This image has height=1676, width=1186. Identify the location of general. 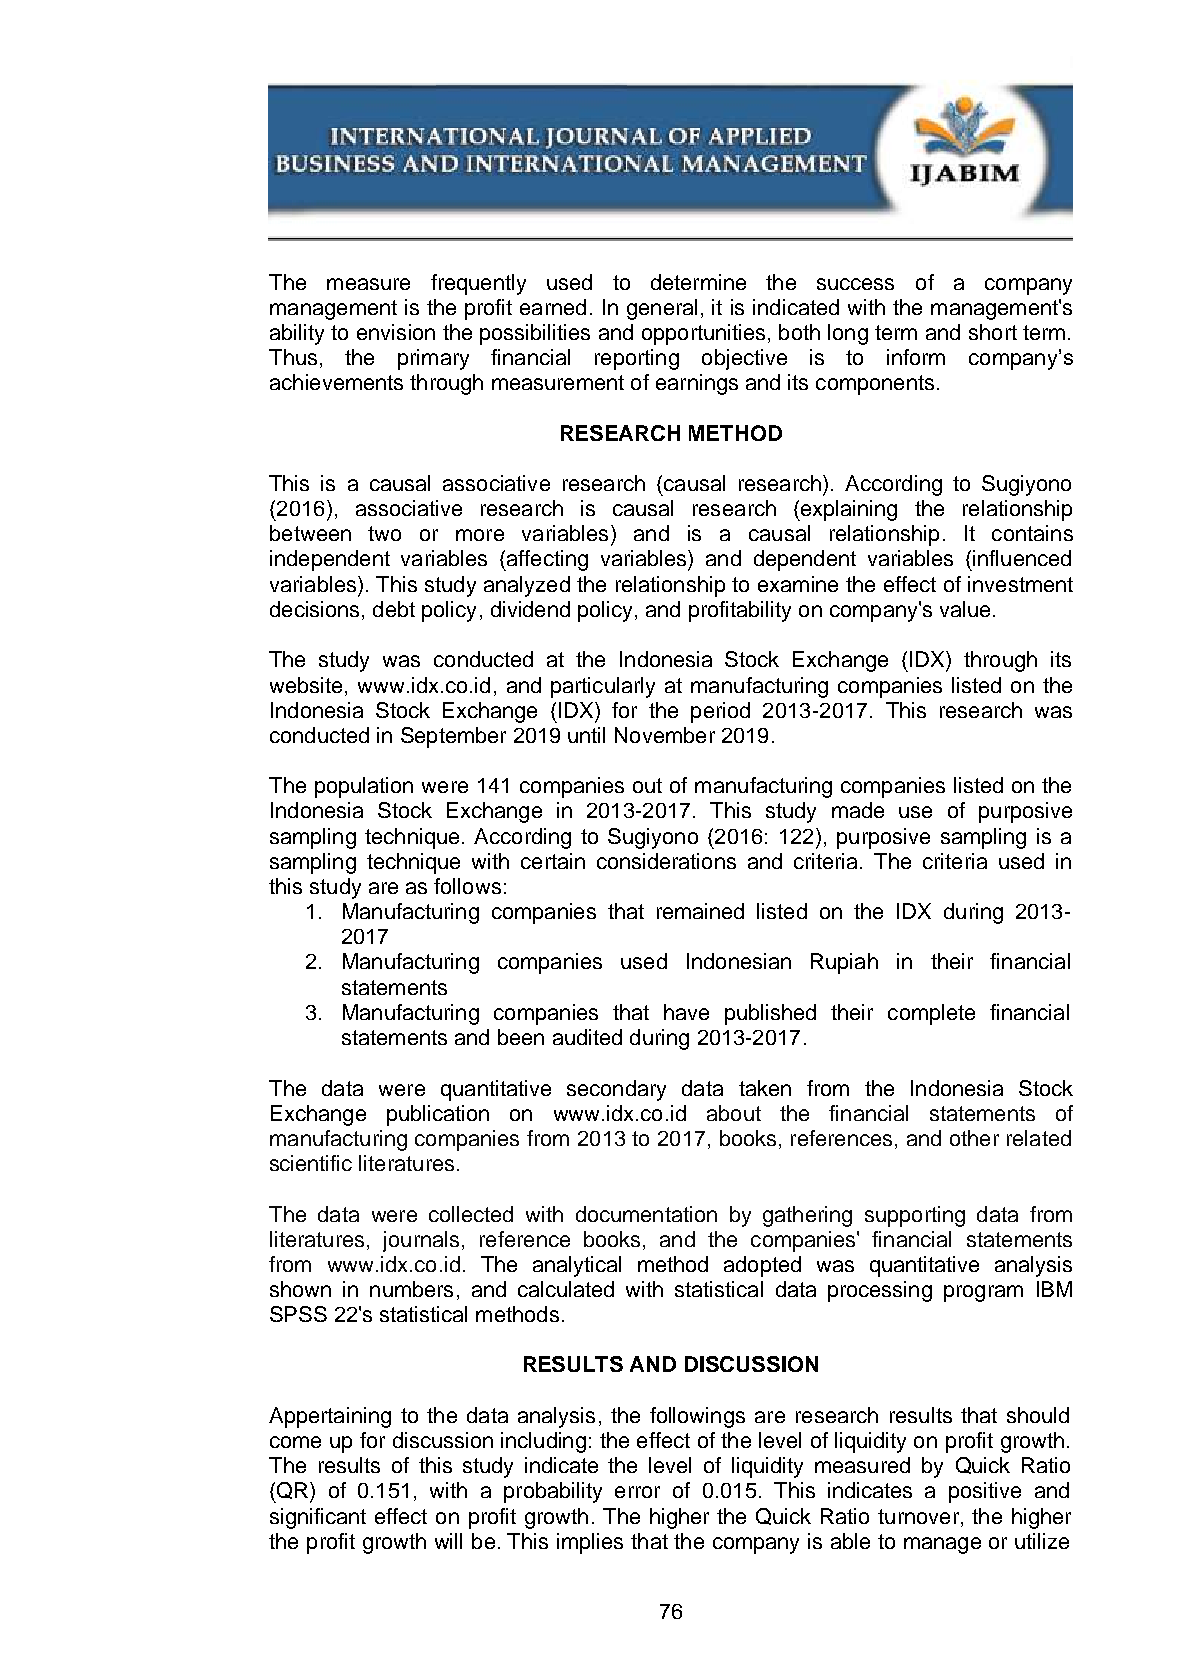
(662, 309).
